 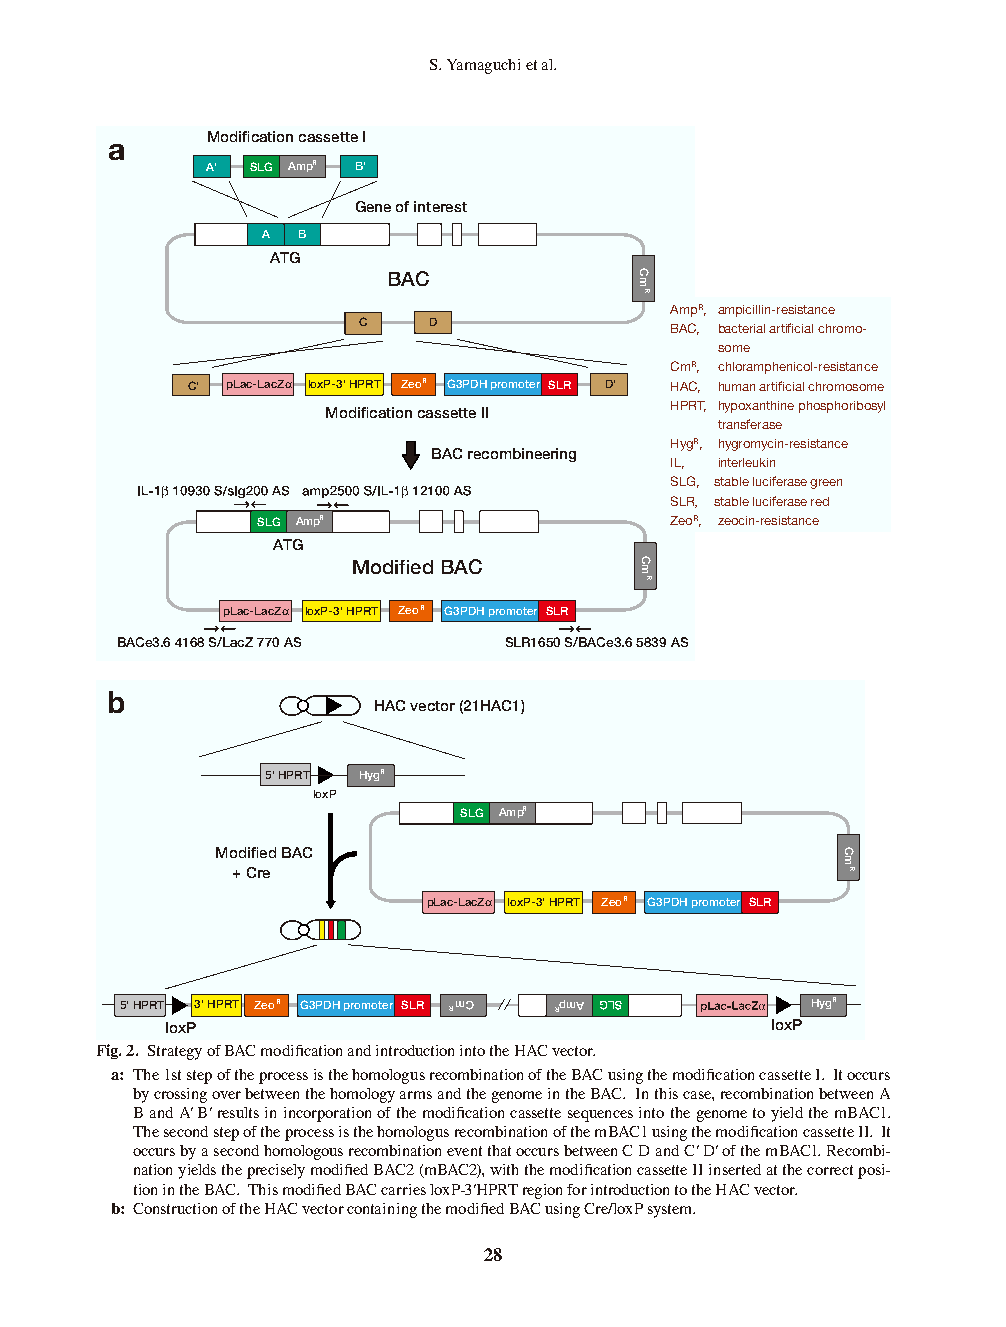 What do you see at coordinates (742, 328) in the image?
I see `bacterial` at bounding box center [742, 328].
